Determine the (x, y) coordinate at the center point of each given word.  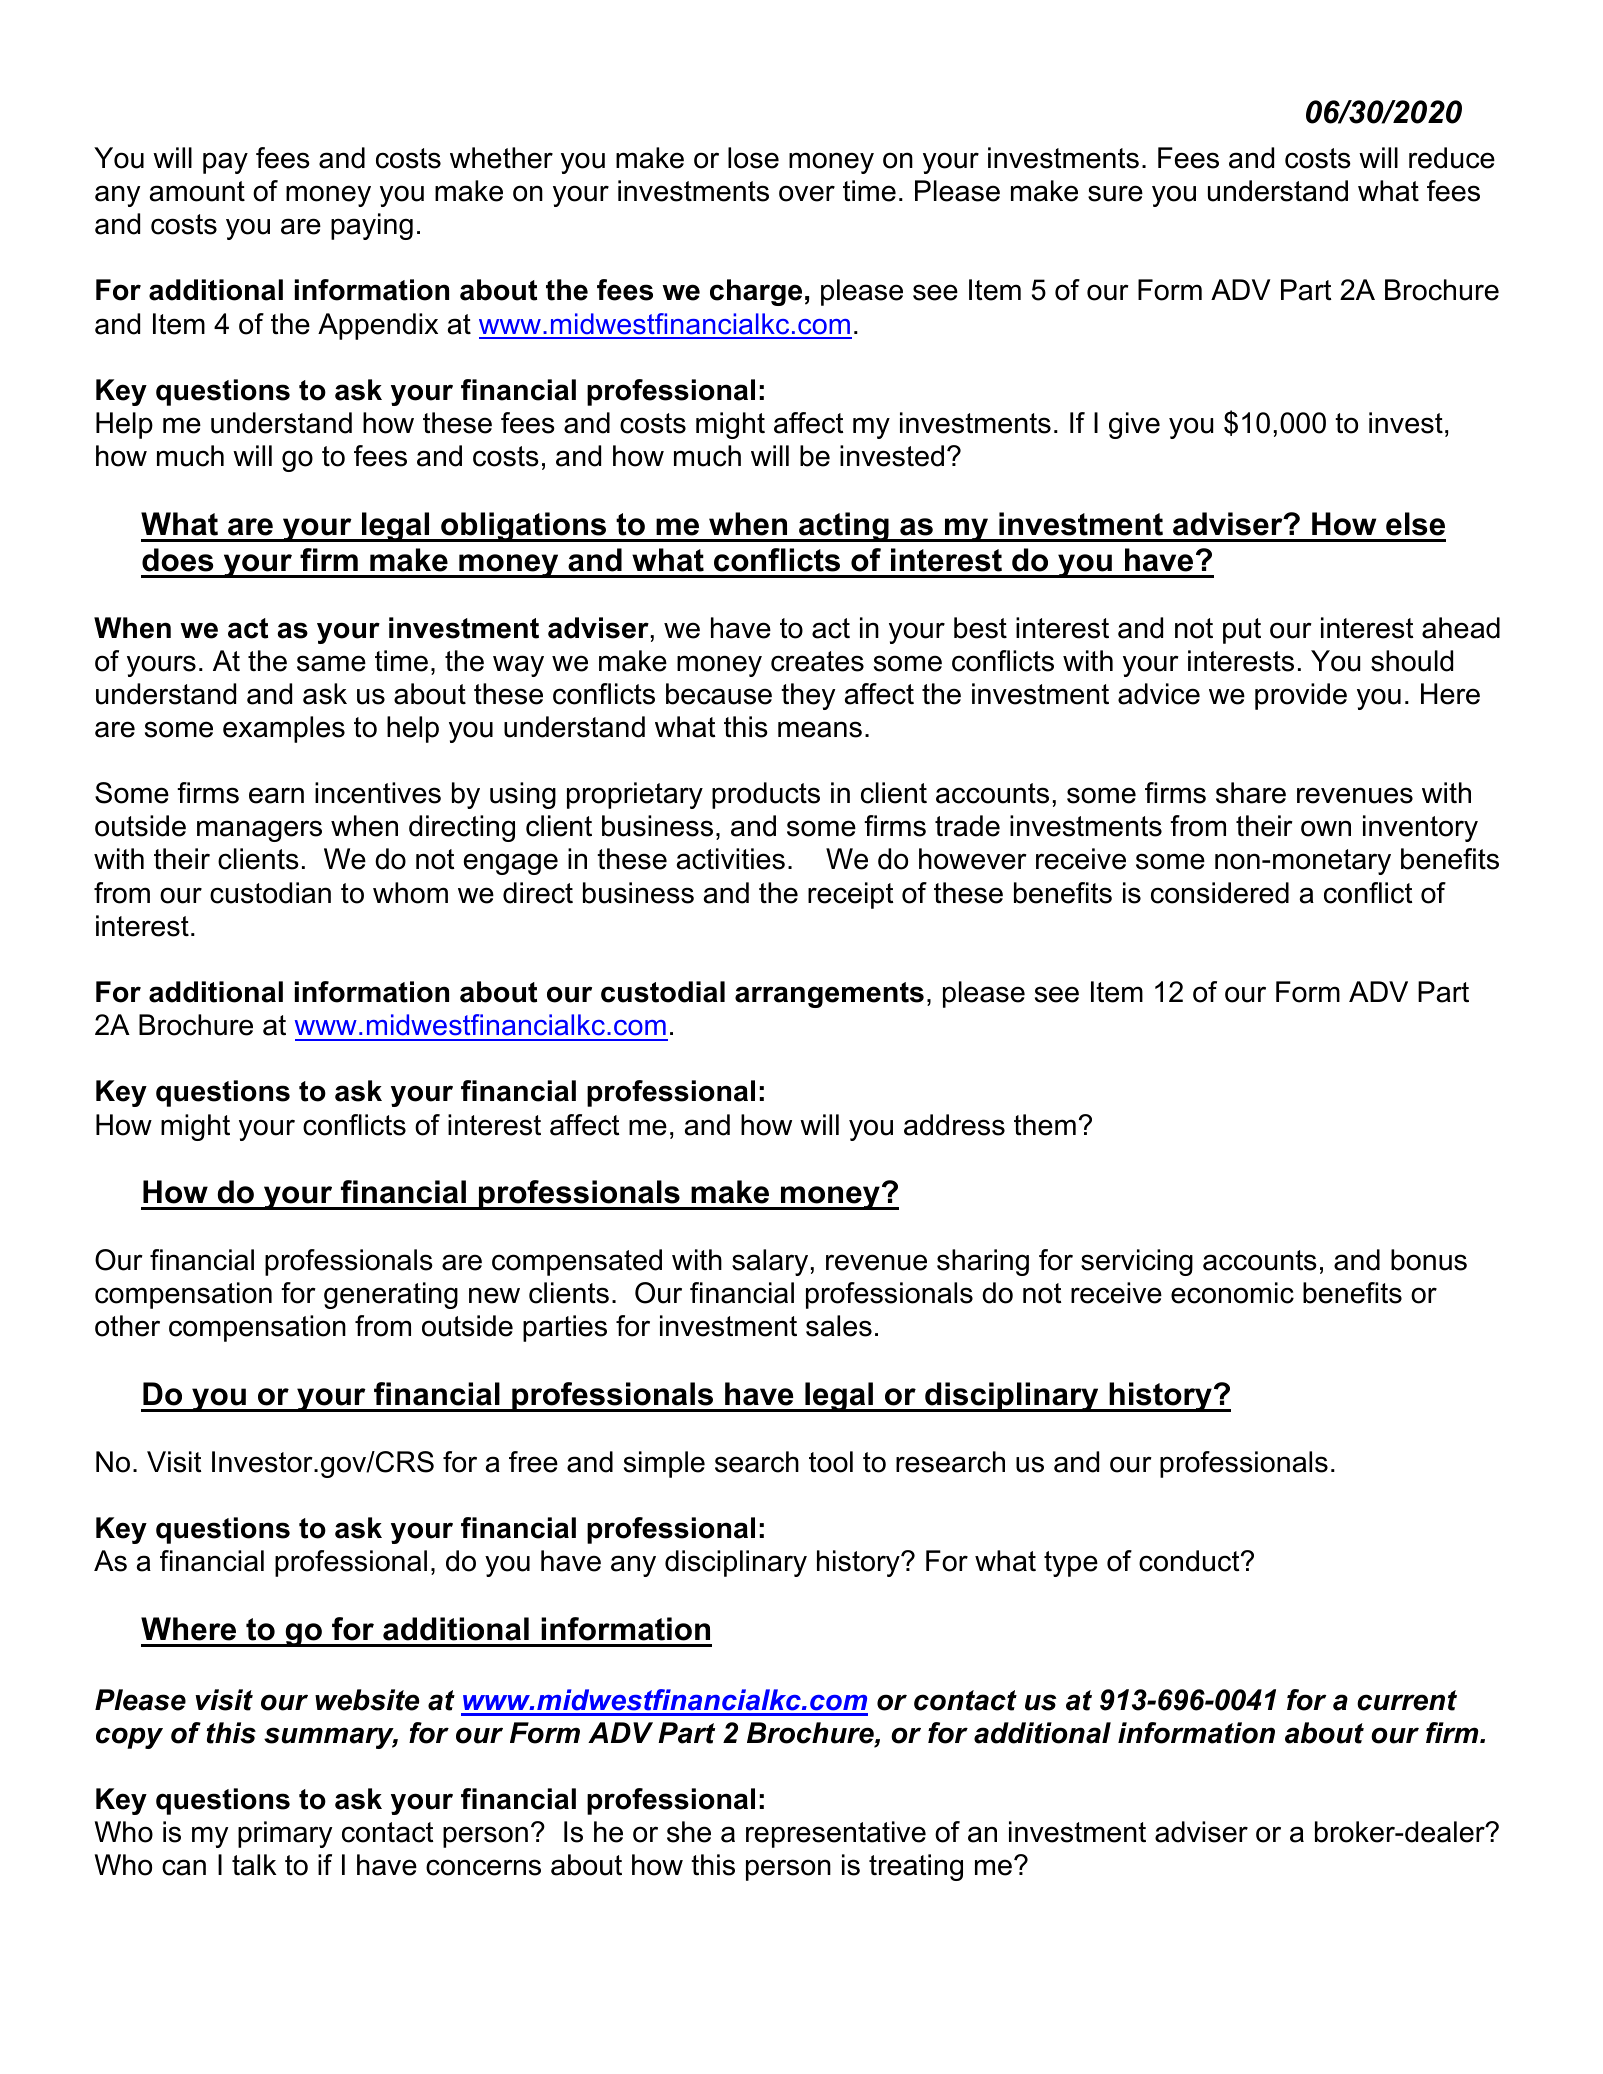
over (807, 193)
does (177, 560)
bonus (1429, 1260)
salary (770, 1262)
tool (831, 1462)
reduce (1452, 158)
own (1326, 828)
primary (285, 1834)
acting (844, 527)
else (1415, 524)
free (533, 1462)
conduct (1190, 1561)
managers (259, 831)
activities (731, 859)
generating (391, 1295)
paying (372, 226)
